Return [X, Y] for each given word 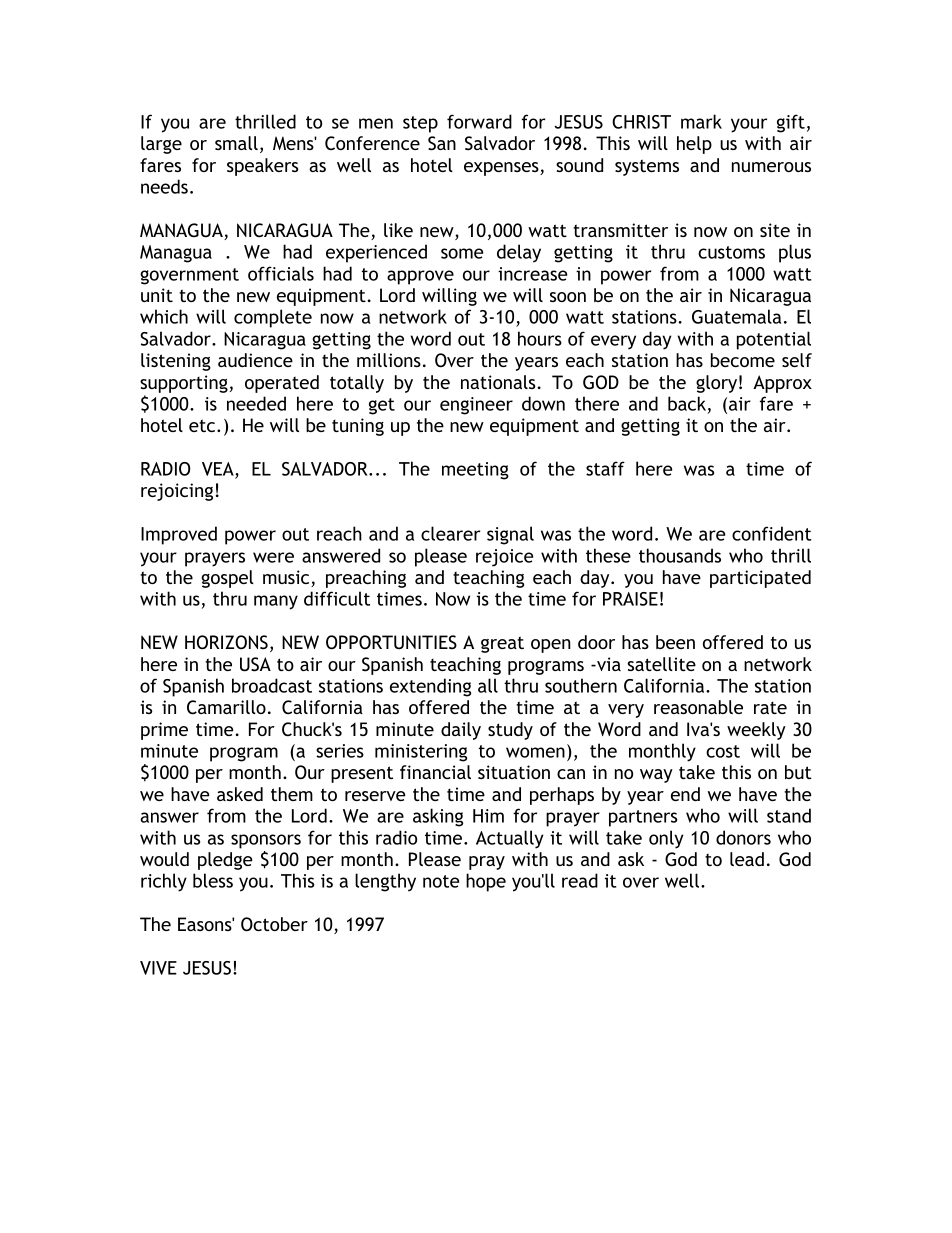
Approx [782, 384]
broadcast [272, 685]
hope [486, 882]
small [236, 143]
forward [479, 121]
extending [430, 687]
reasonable [698, 707]
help [694, 145]
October [274, 924]
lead [747, 859]
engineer [476, 406]
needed [256, 403]
